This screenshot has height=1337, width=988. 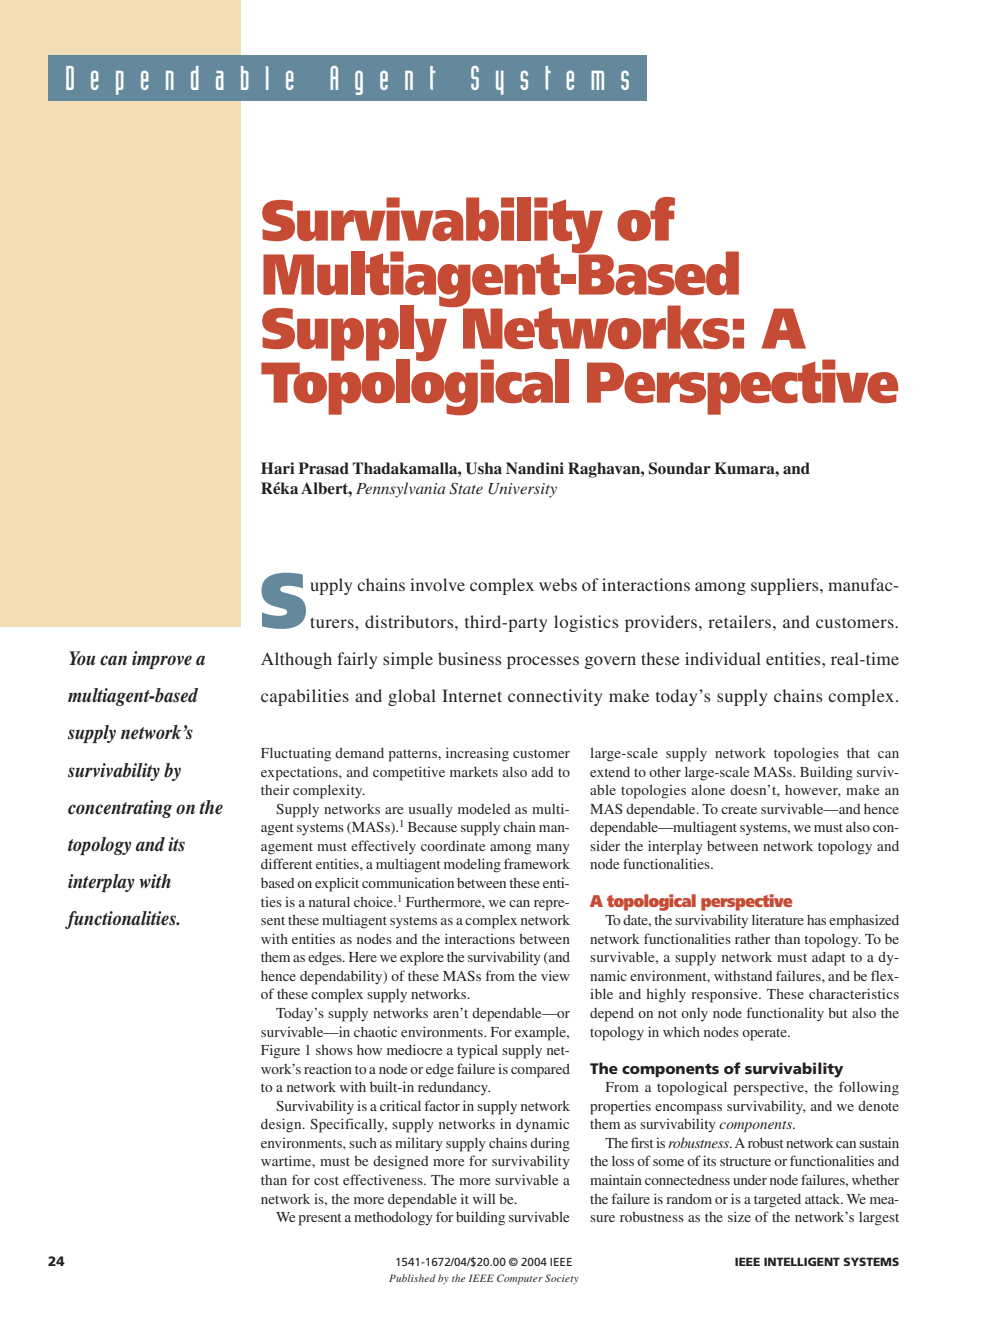 What do you see at coordinates (723, 658) in the screenshot?
I see `individual` at bounding box center [723, 658].
